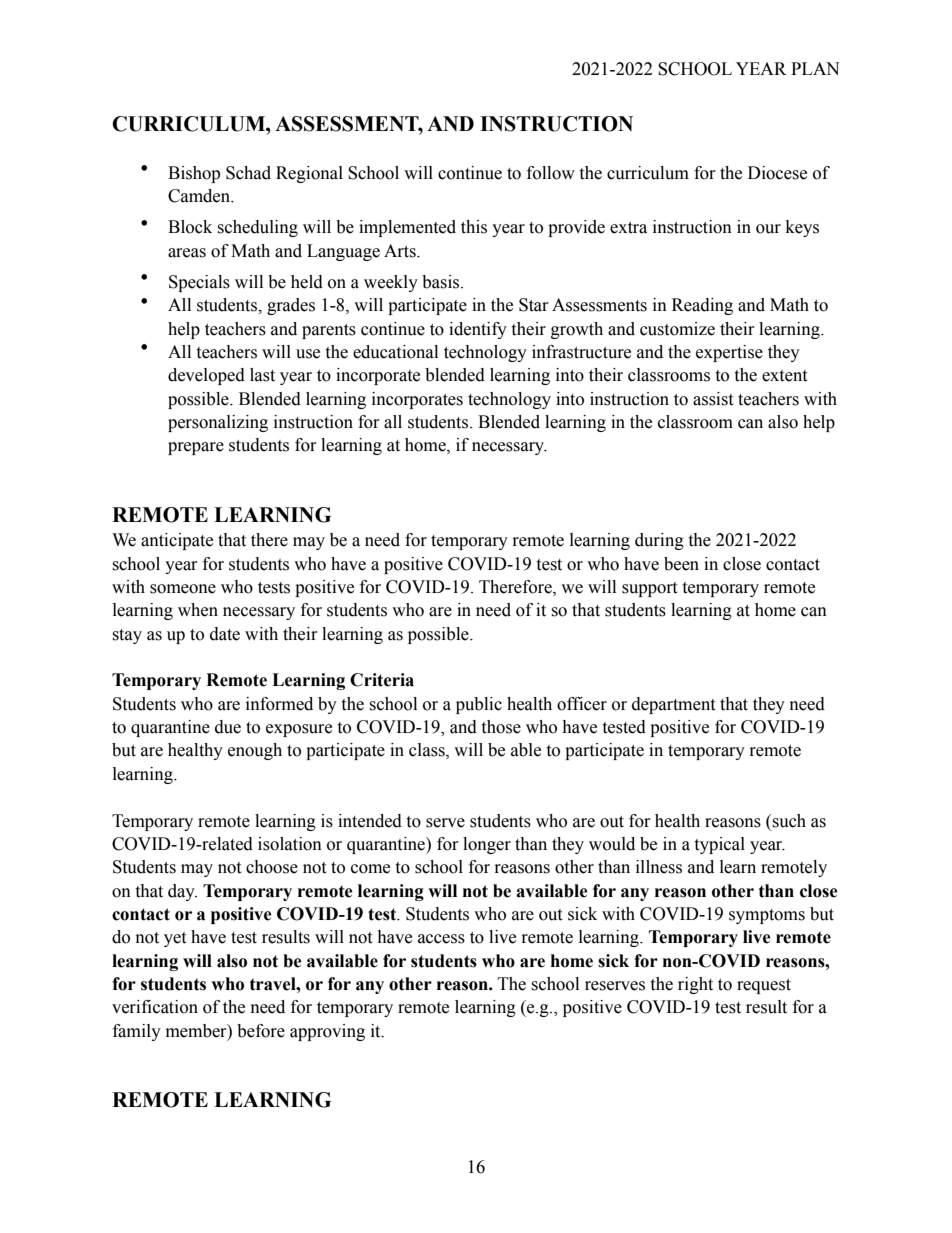  I want to click on developed, so click(206, 376).
